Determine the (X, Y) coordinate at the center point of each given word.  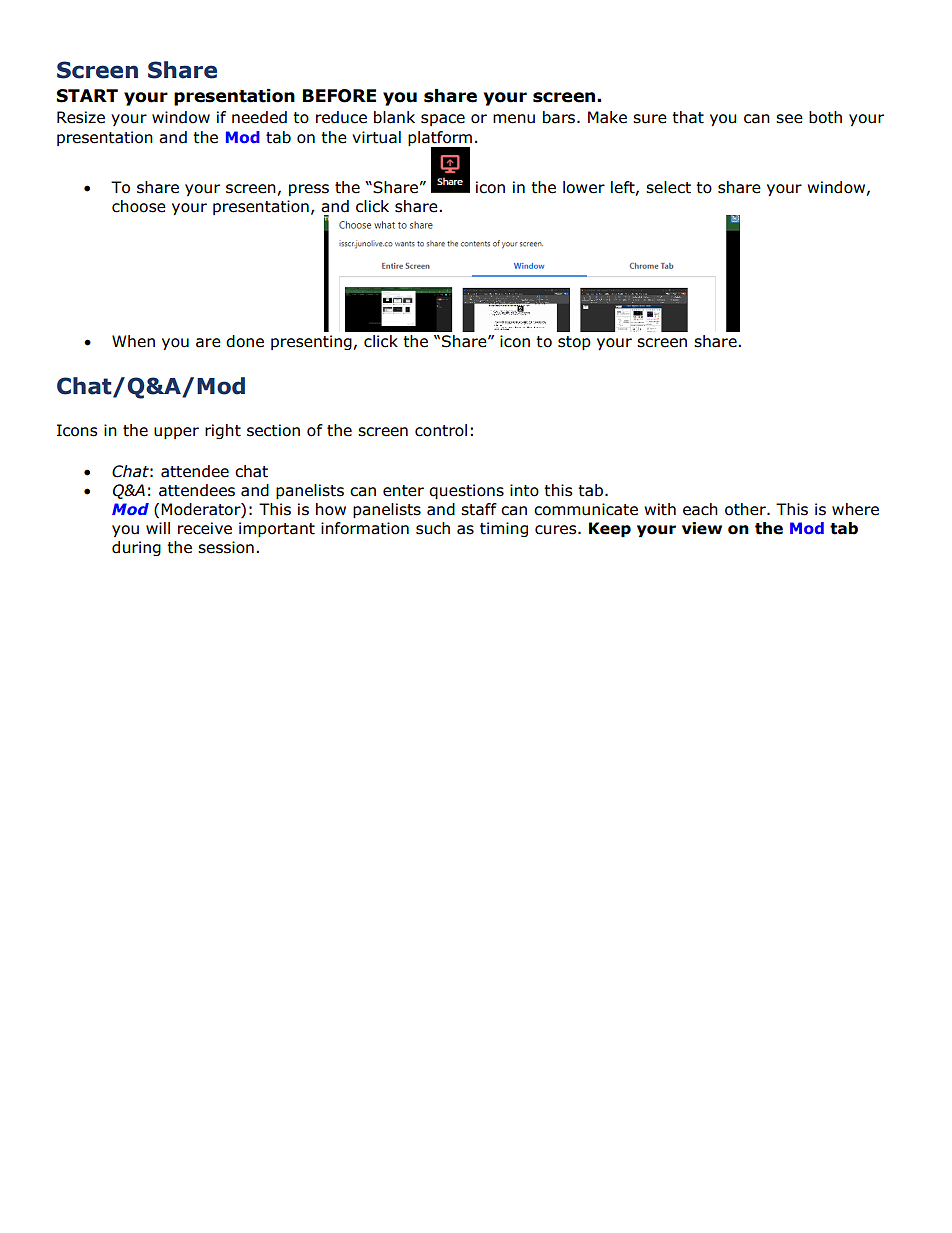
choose (139, 206)
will (158, 528)
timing (504, 529)
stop (574, 343)
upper (176, 433)
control (441, 430)
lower (584, 187)
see (789, 119)
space (443, 120)
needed (259, 117)
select (668, 187)
